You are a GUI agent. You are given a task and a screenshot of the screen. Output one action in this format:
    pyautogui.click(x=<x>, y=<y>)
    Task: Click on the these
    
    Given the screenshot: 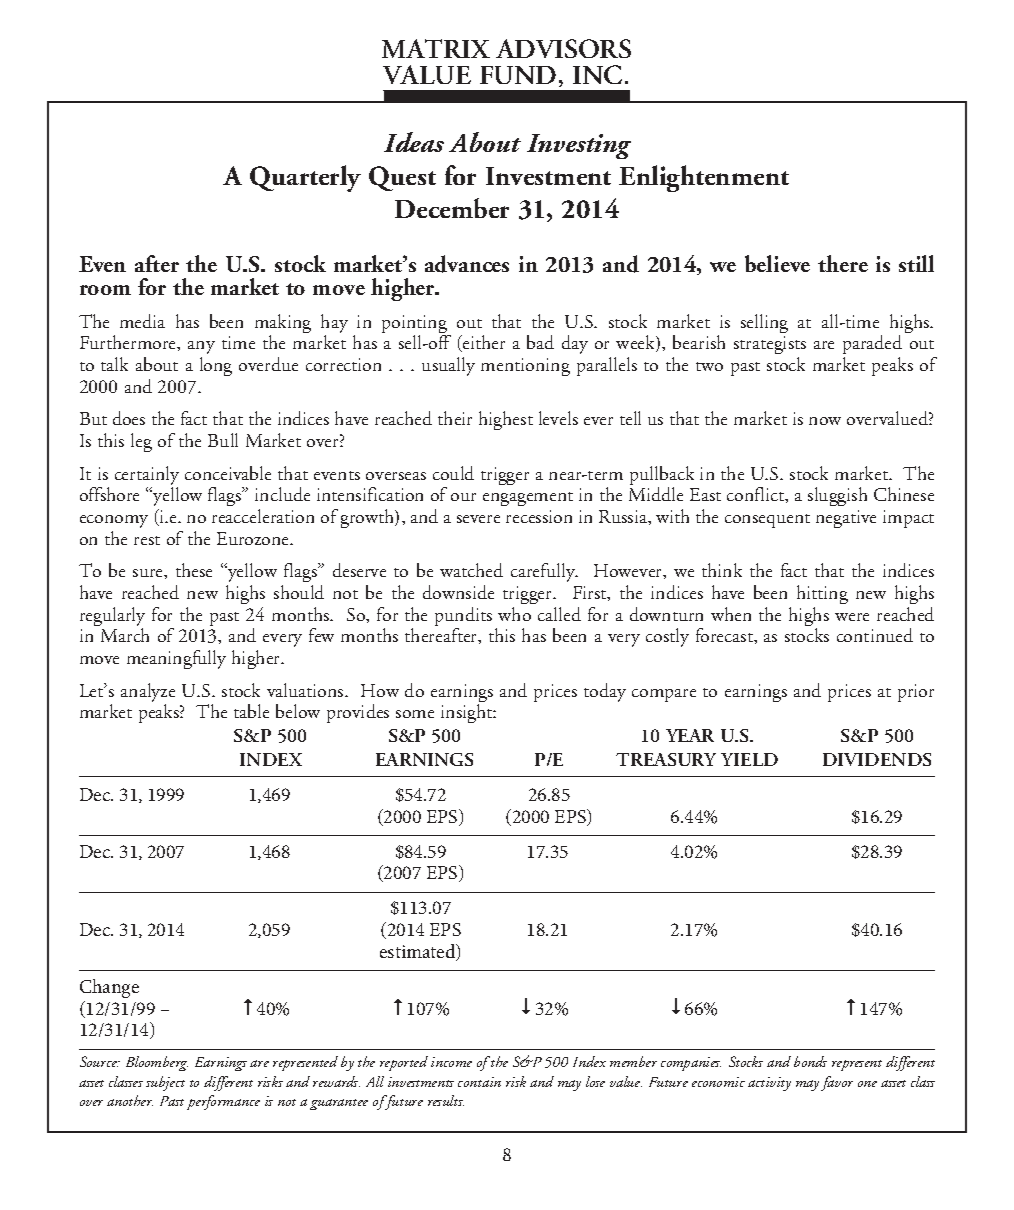 What is the action you would take?
    pyautogui.click(x=194, y=570)
